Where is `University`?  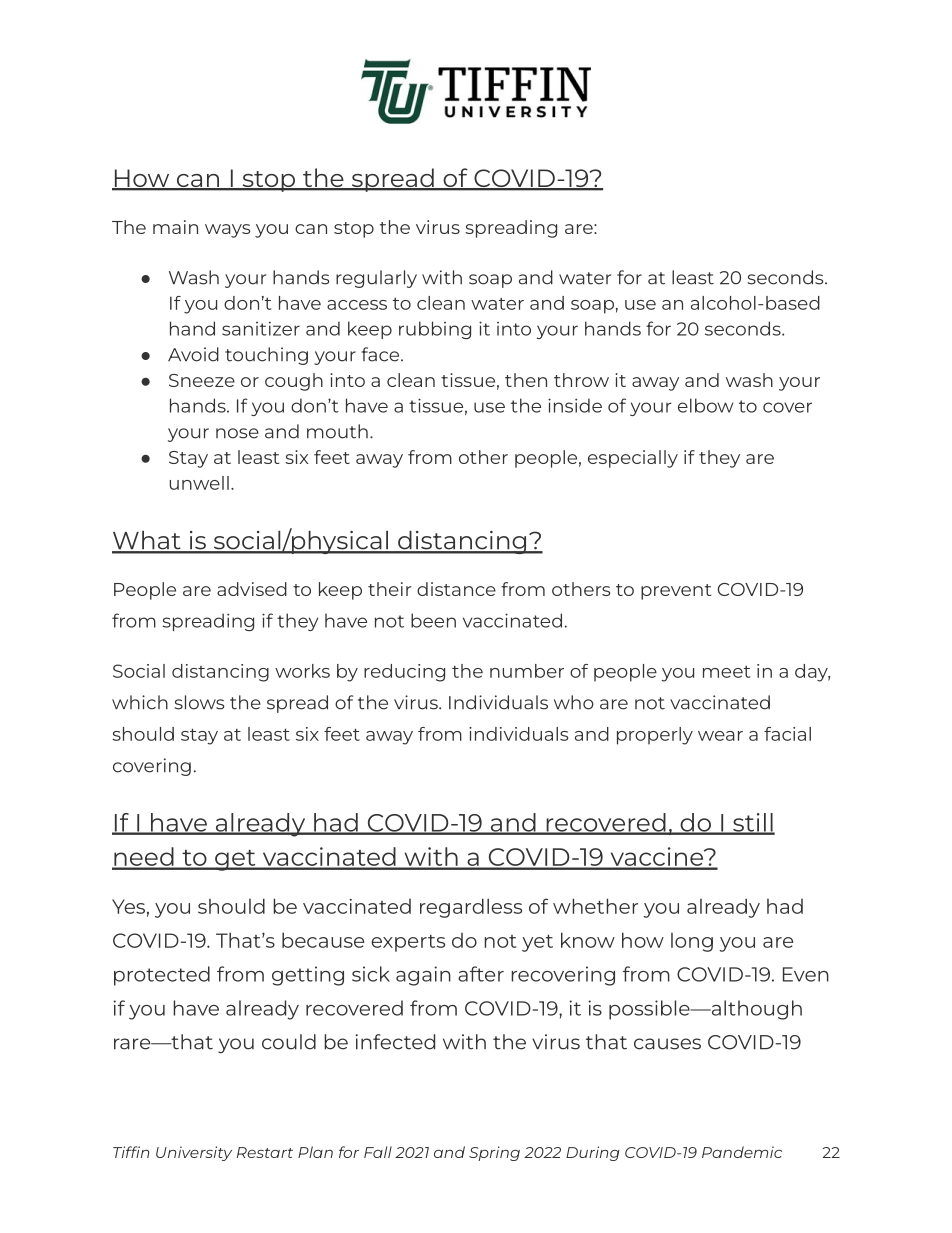
University is located at coordinates (194, 1153).
